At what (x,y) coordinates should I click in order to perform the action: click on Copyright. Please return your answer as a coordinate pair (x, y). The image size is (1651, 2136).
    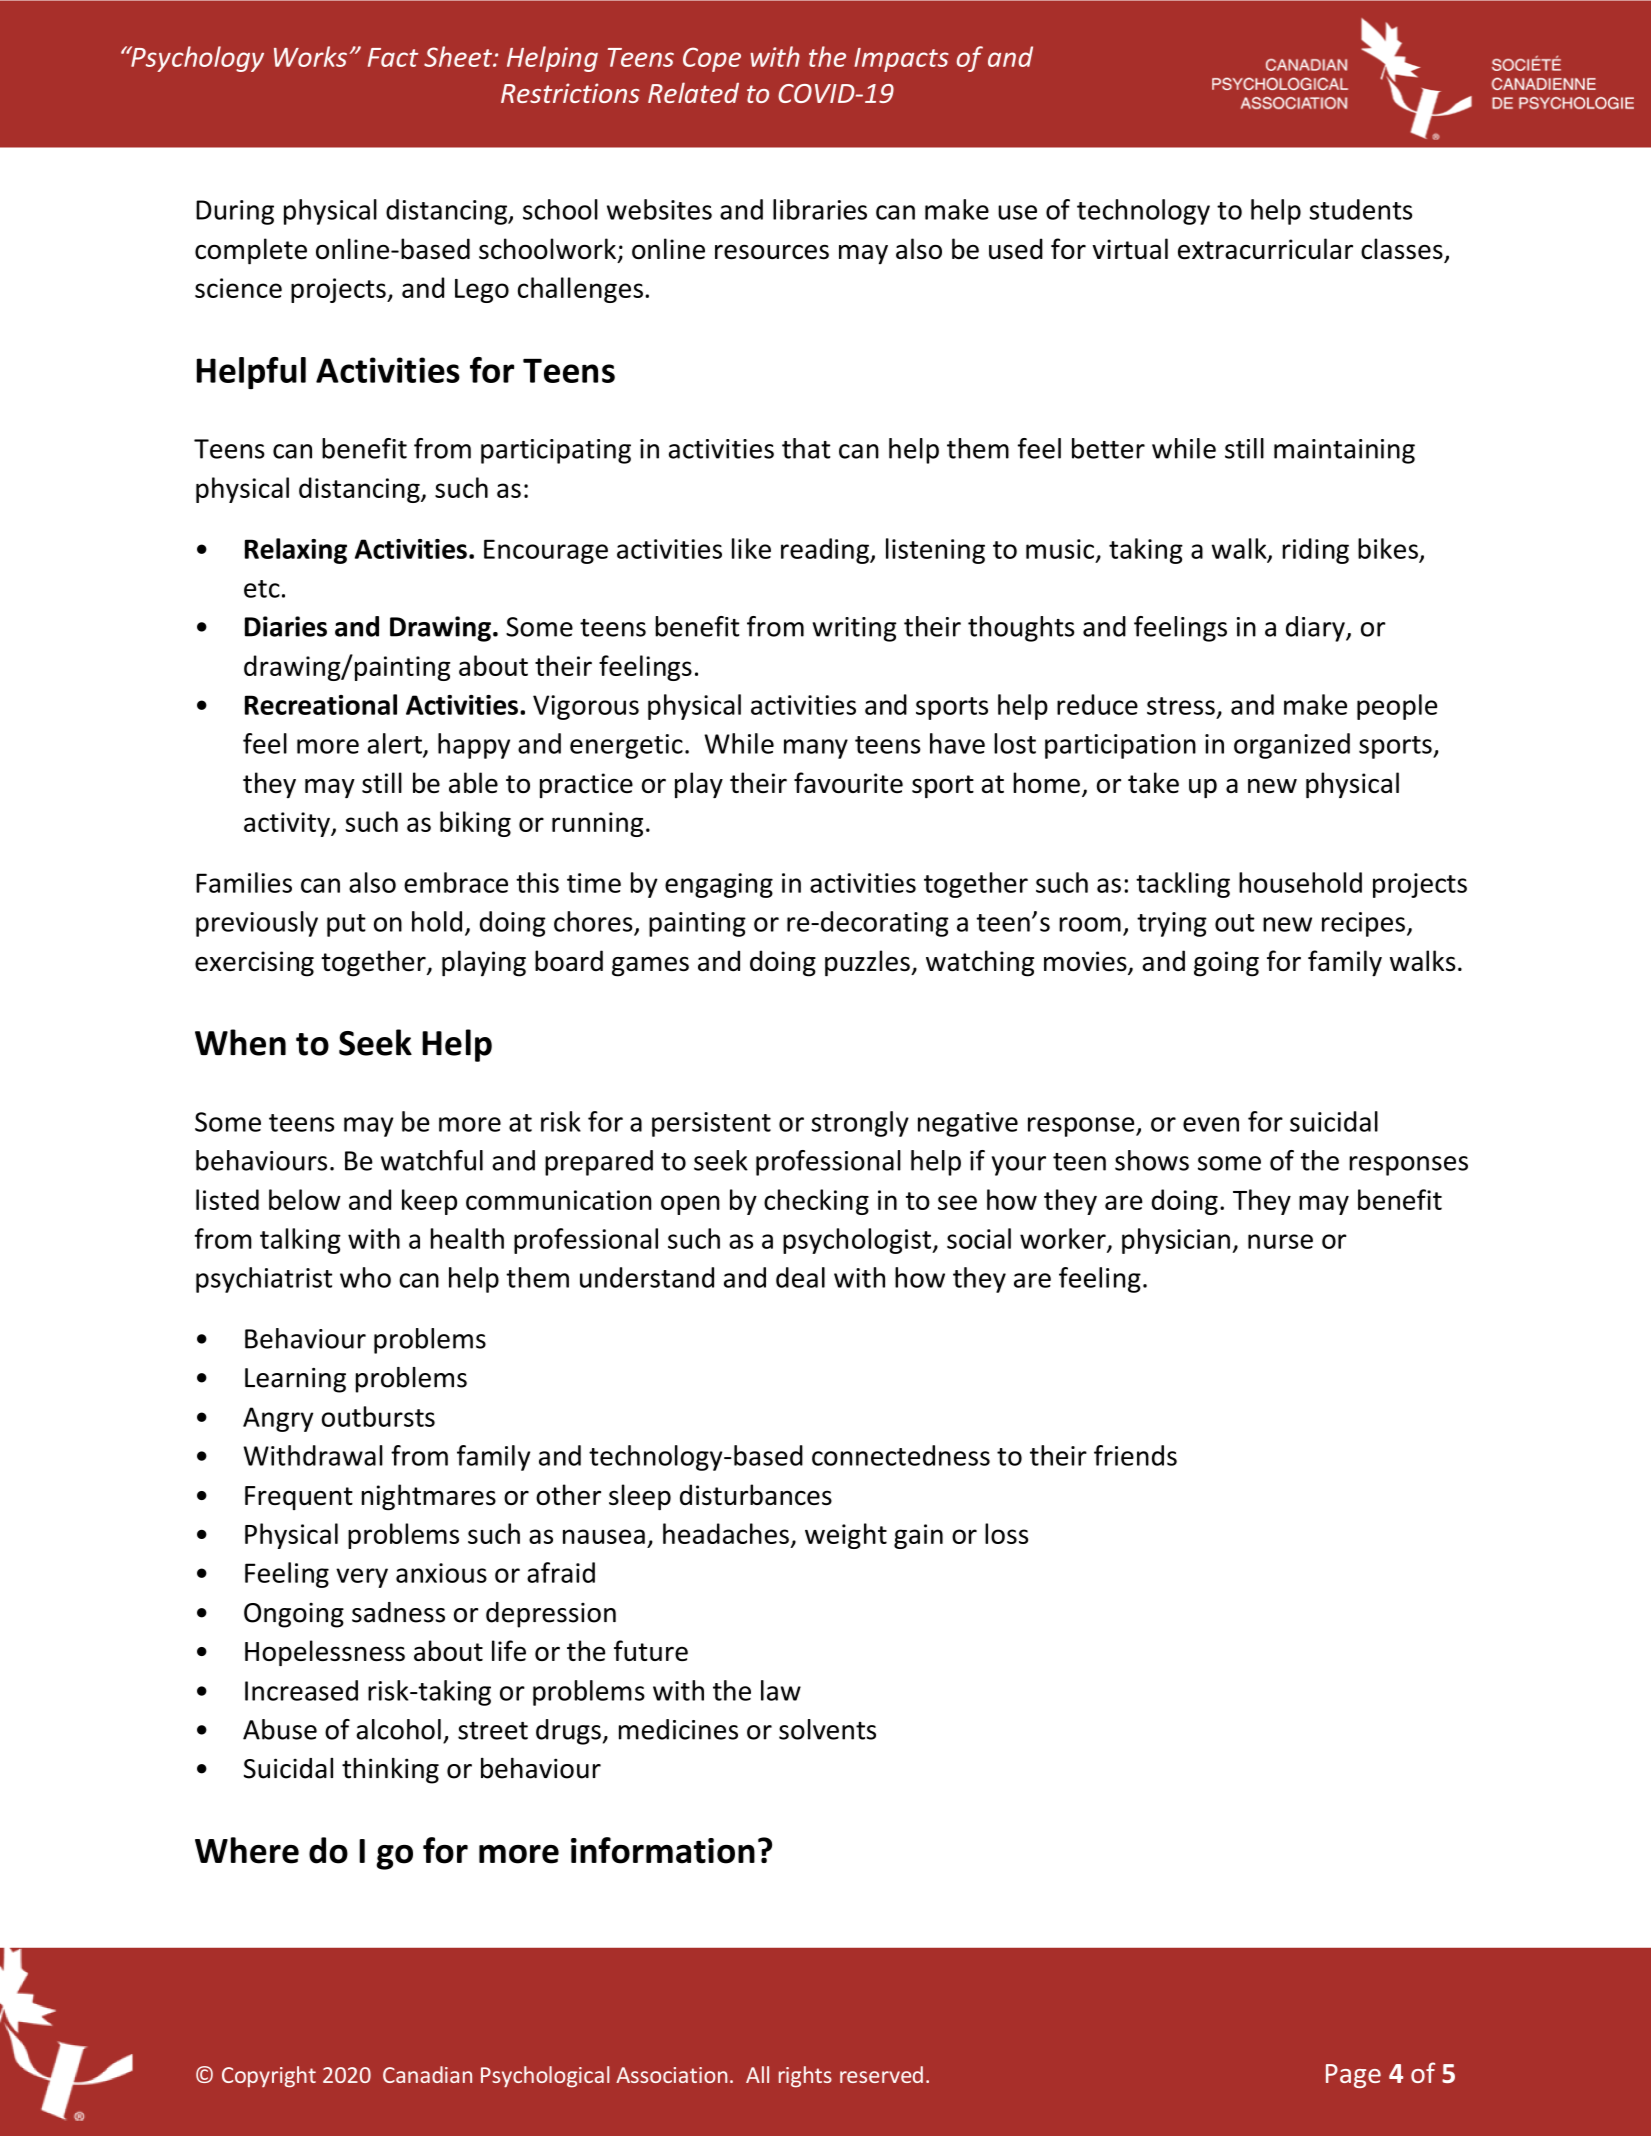
    Looking at the image, I should click on (269, 2077).
